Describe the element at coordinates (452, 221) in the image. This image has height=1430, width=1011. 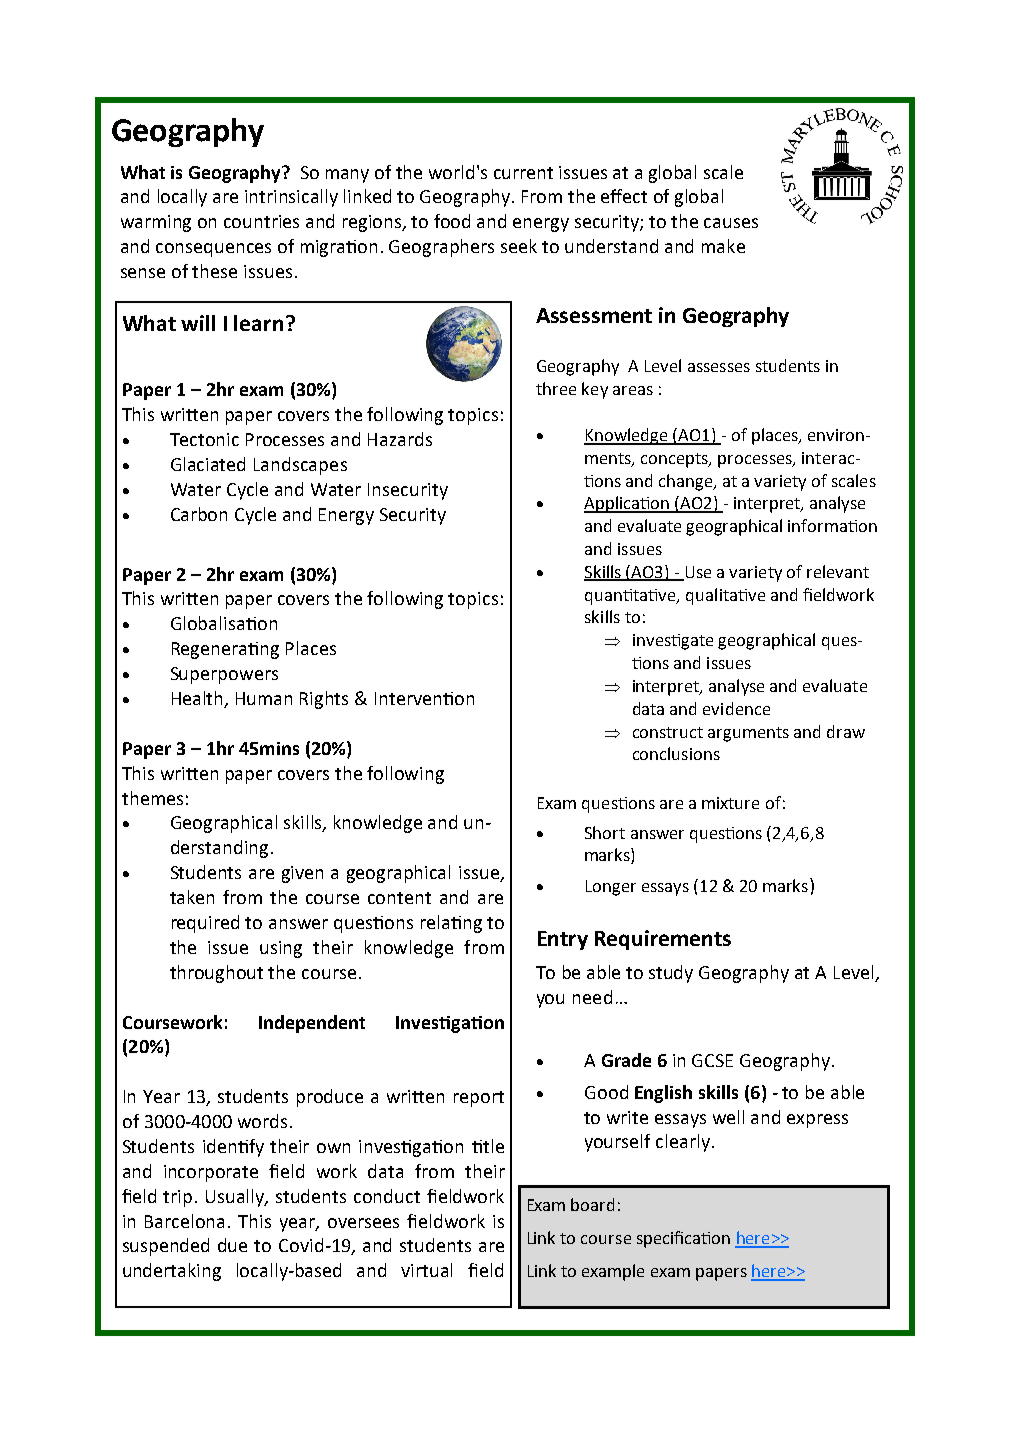
I see `food` at that location.
